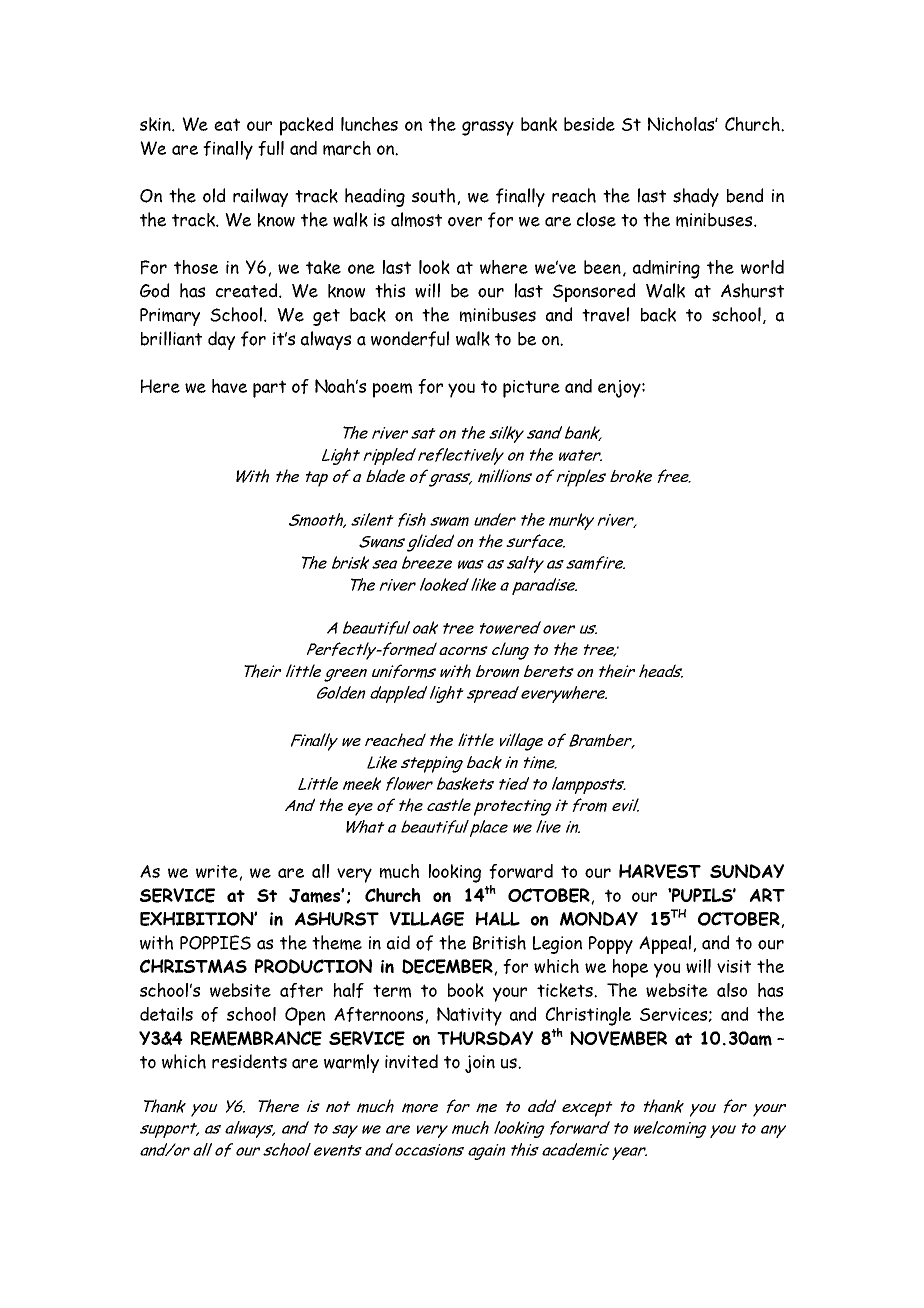 The width and height of the screenshot is (924, 1308). I want to click on HALL, so click(498, 919).
